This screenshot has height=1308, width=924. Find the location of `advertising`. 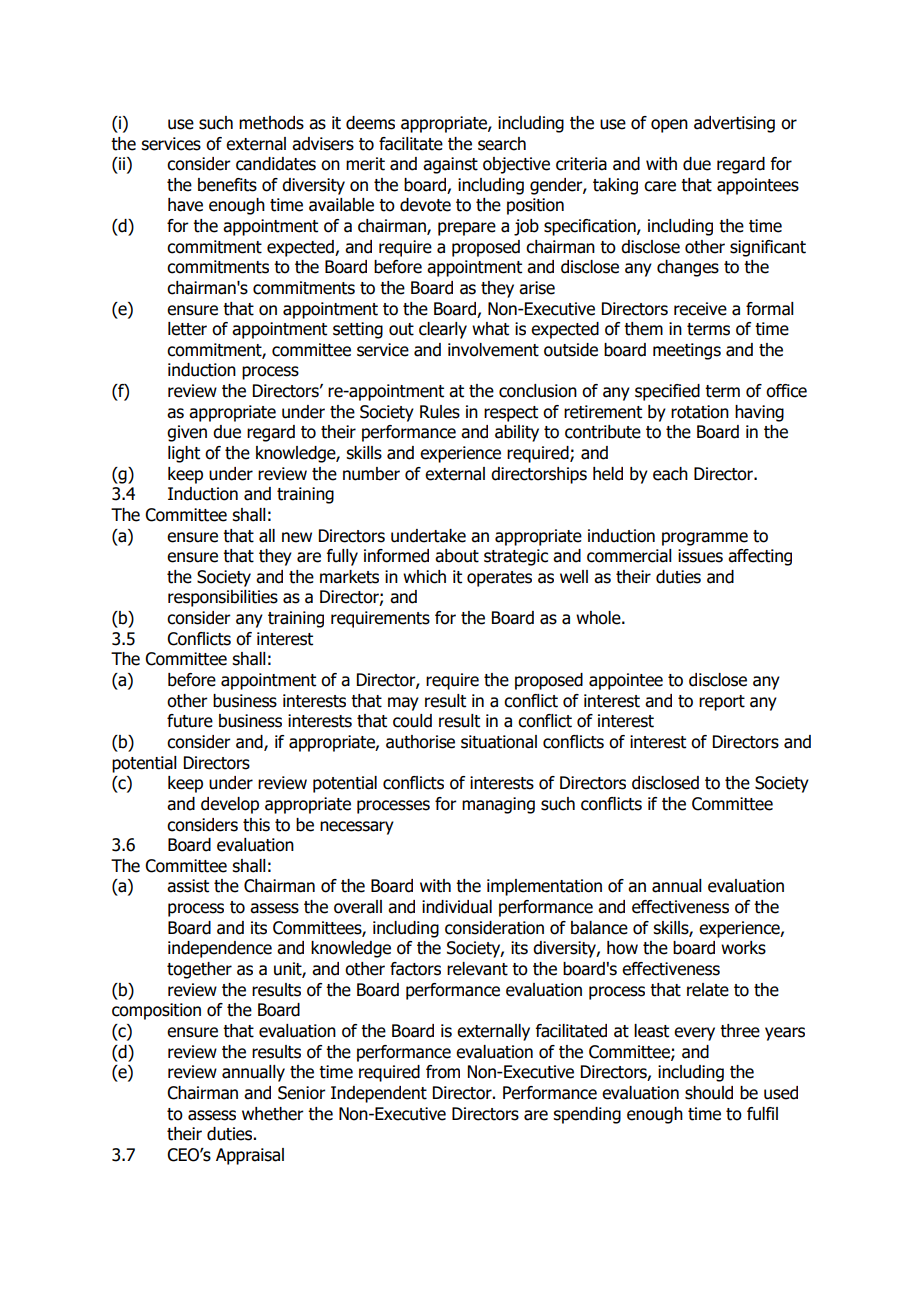

advertising is located at coordinates (734, 124).
